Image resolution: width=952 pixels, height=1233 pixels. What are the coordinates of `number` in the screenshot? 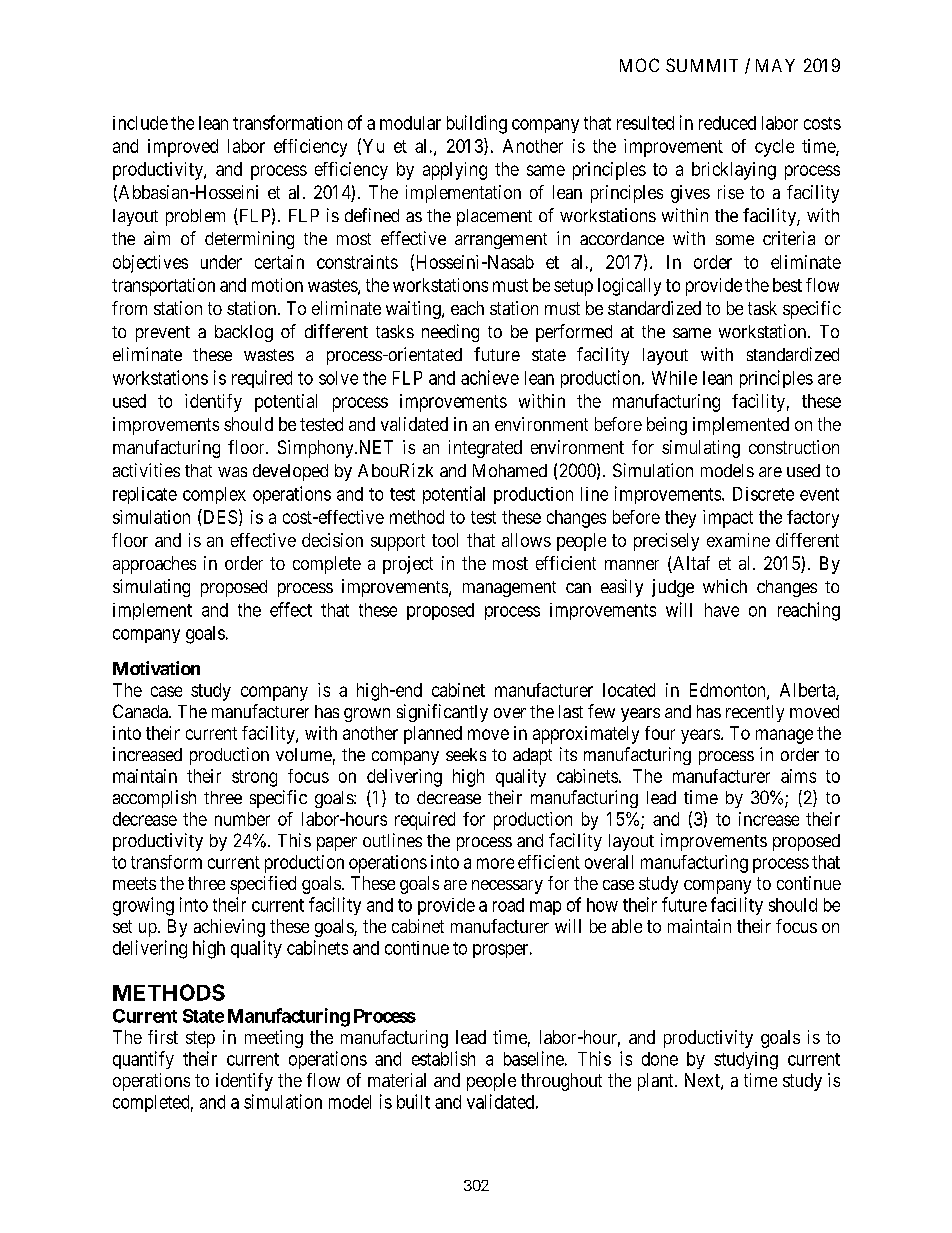 It's located at (242, 819).
